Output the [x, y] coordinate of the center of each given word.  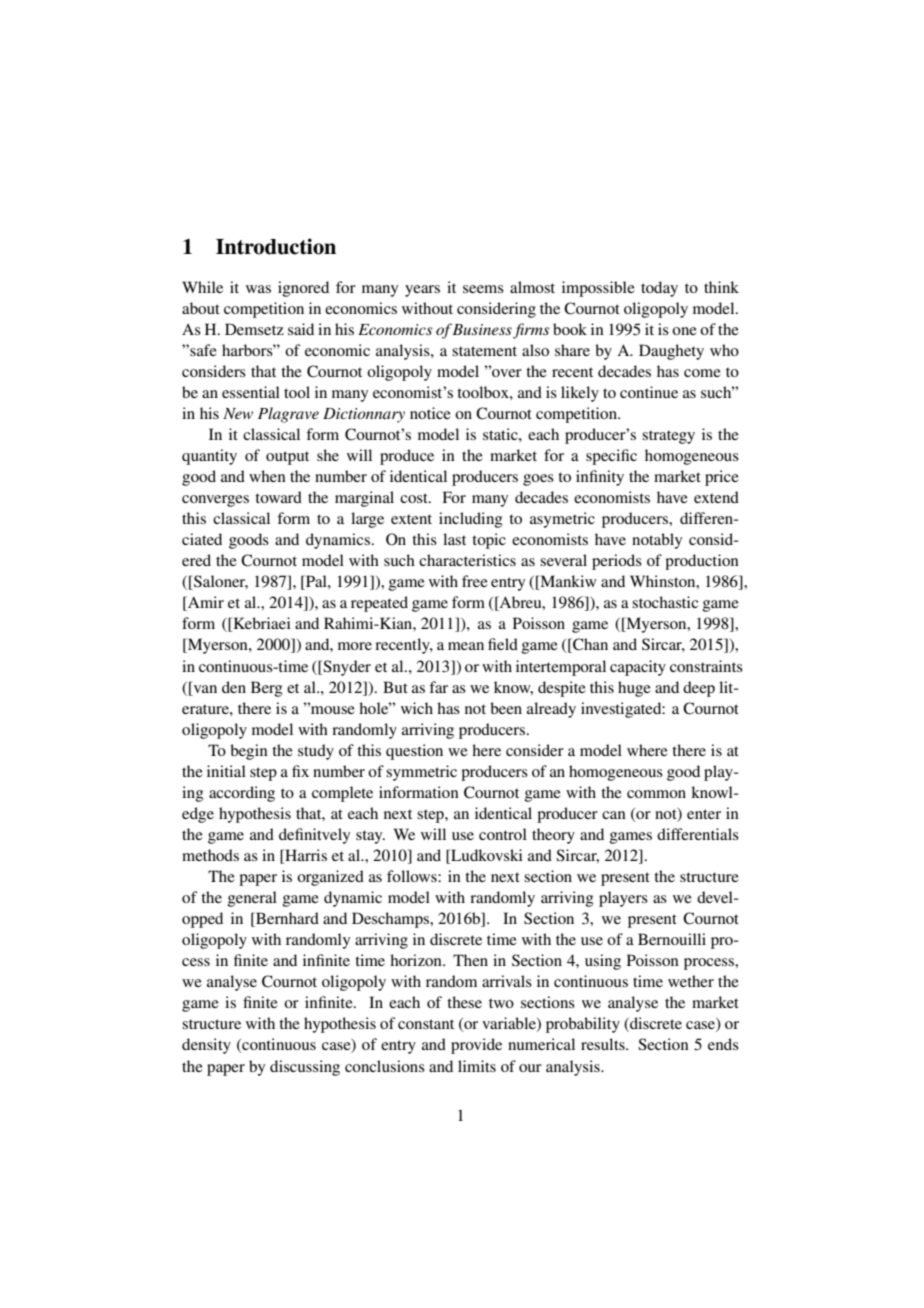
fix [300, 771]
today [659, 289]
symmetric [421, 773]
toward [278, 497]
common [656, 794]
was [258, 289]
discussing [305, 1068]
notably [657, 541]
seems [483, 289]
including [471, 520]
